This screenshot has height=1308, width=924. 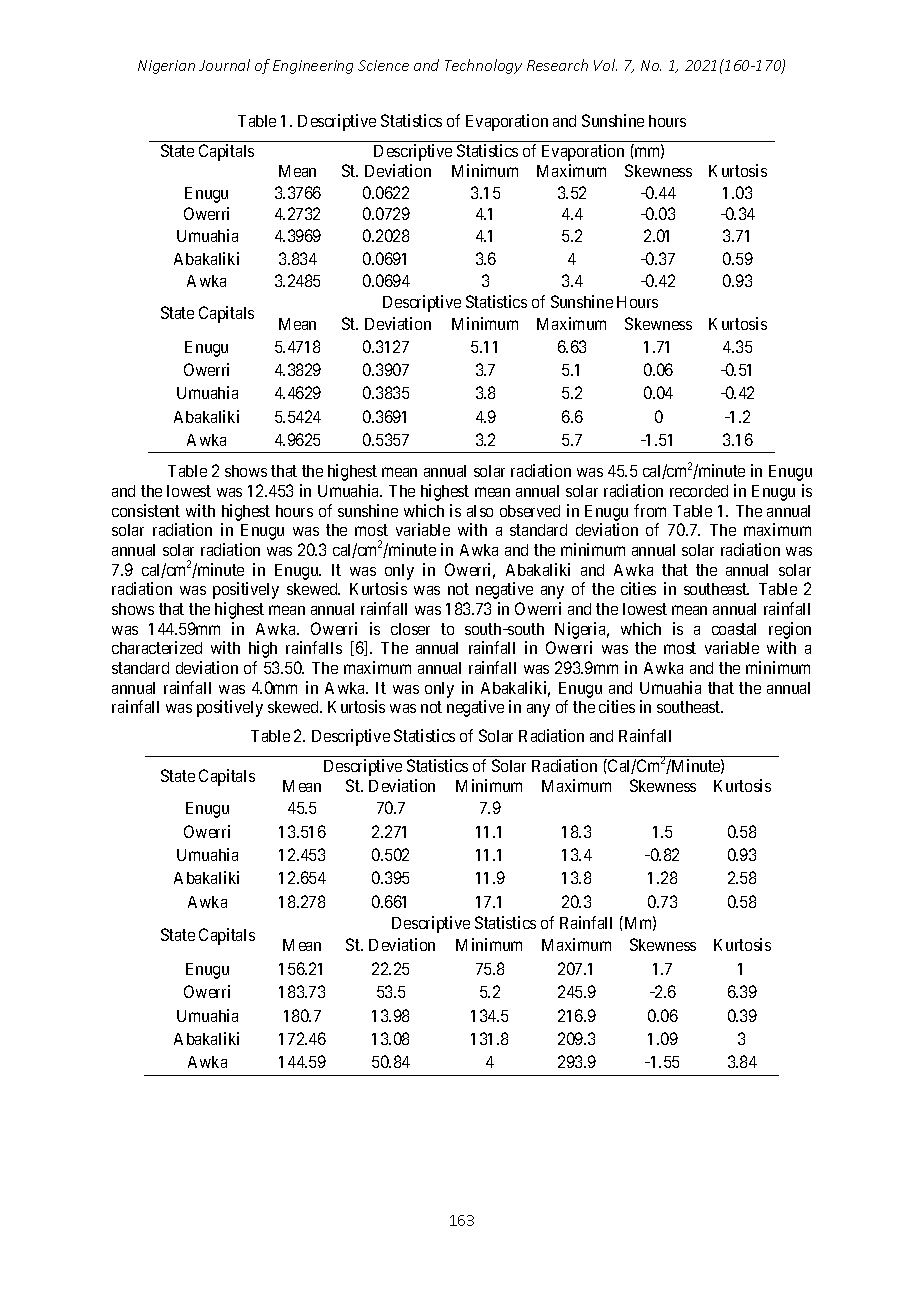 What do you see at coordinates (557, 65) in the screenshot?
I see `Research` at bounding box center [557, 65].
